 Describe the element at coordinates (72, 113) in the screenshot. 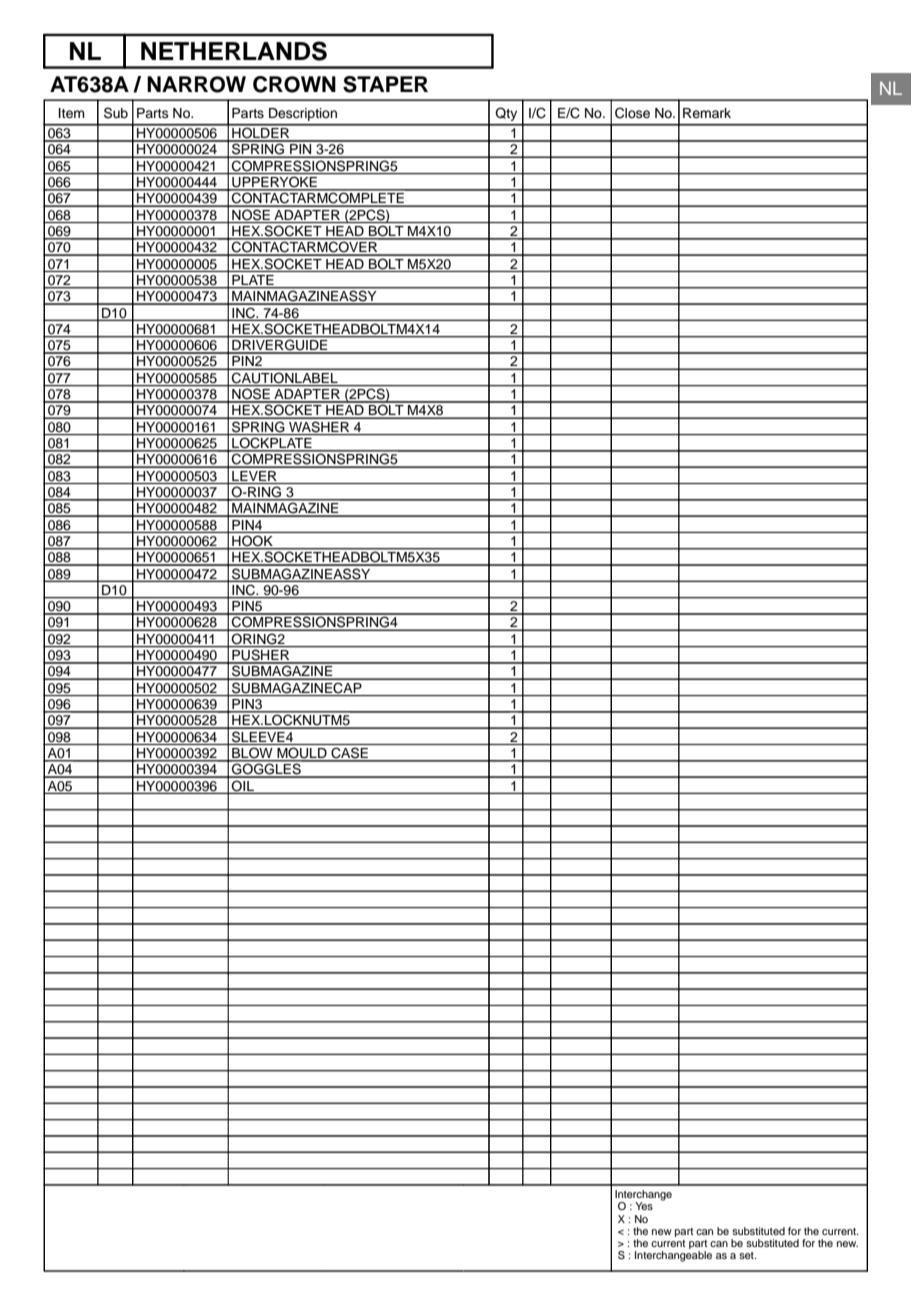

I see `Item` at that location.
